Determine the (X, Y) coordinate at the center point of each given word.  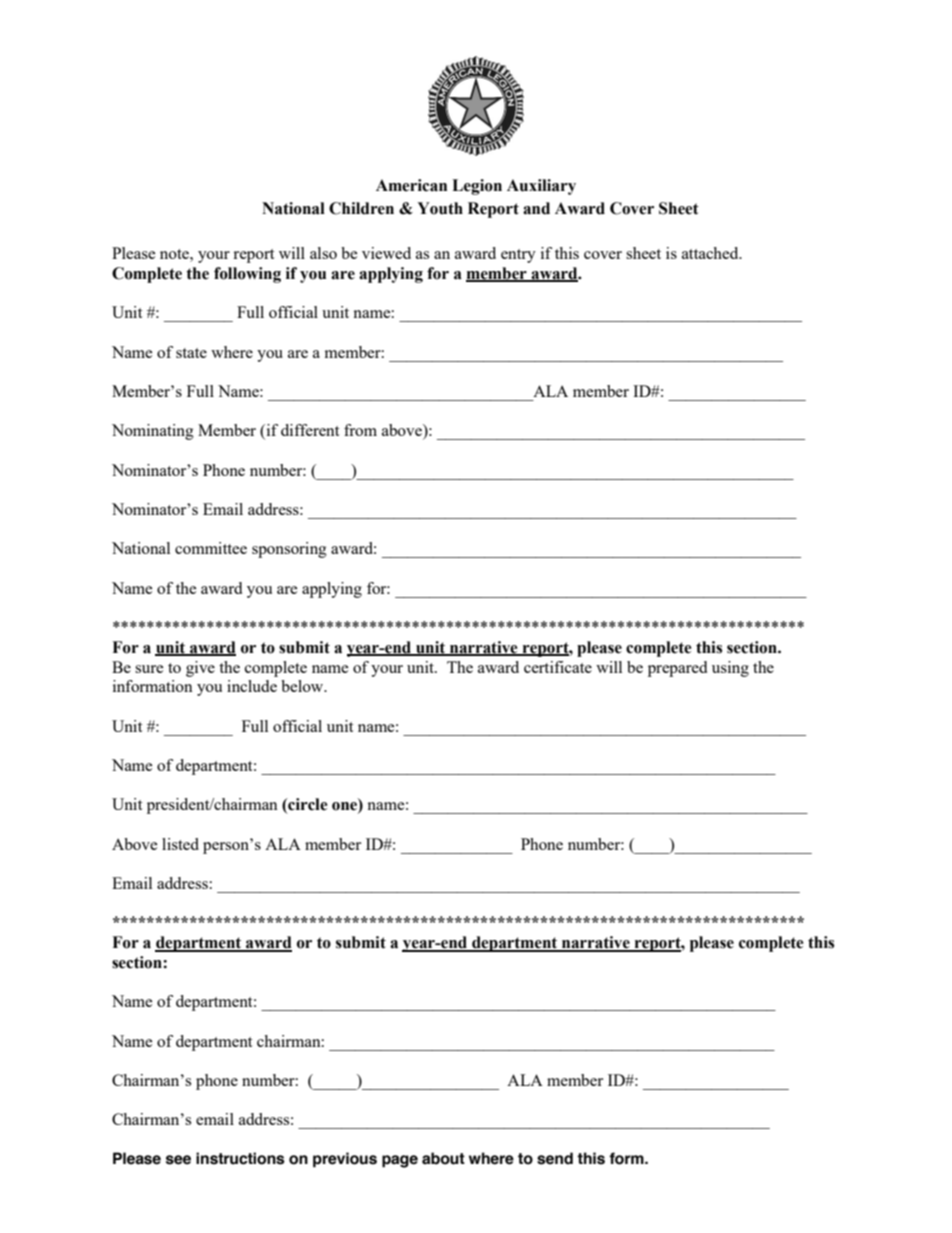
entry (518, 256)
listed (180, 844)
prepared (677, 669)
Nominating (153, 432)
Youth (440, 208)
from (360, 430)
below (303, 686)
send (555, 1158)
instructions (240, 1158)
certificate (558, 667)
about (443, 1158)
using (730, 669)
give (200, 669)
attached (711, 253)
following (247, 275)
